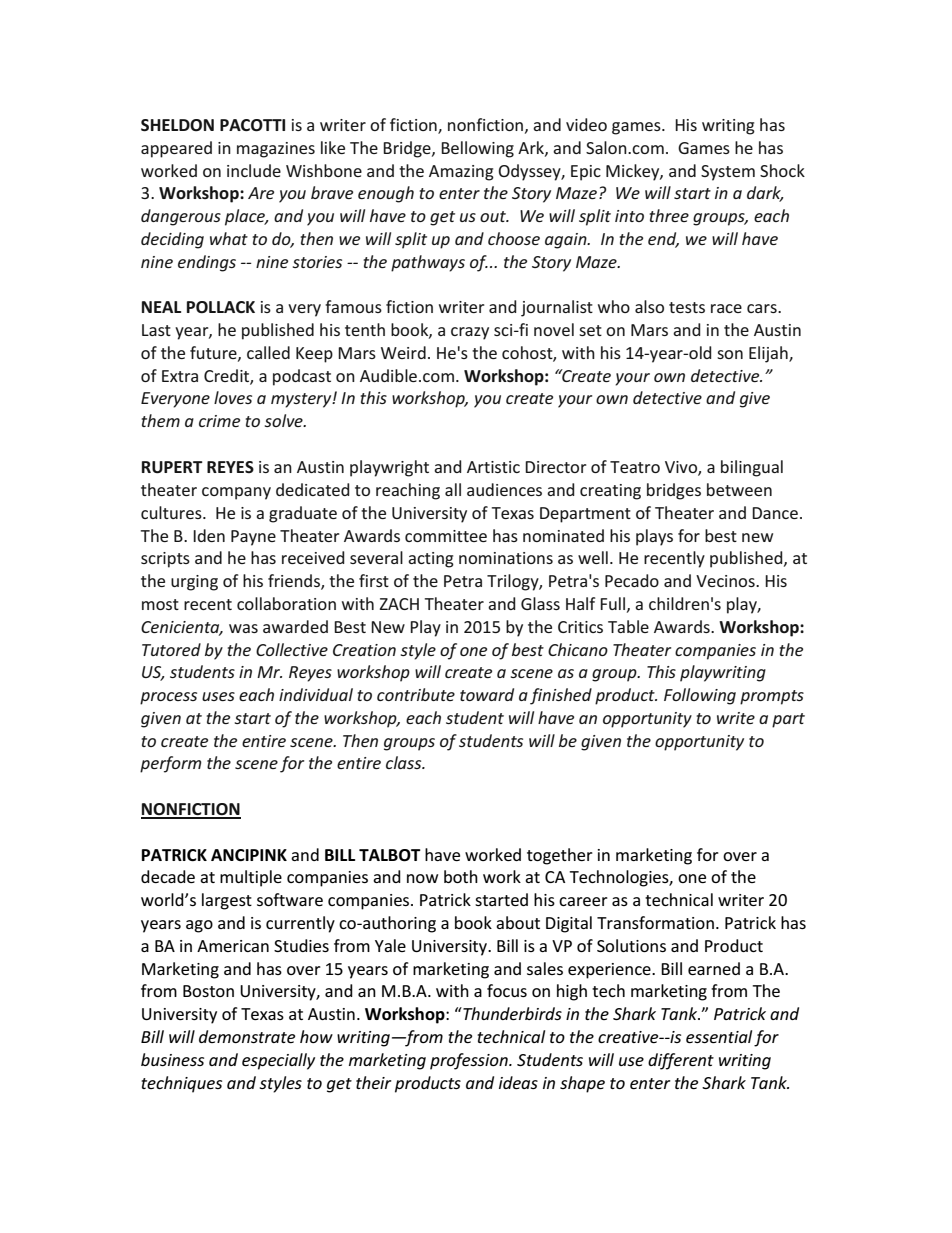  I want to click on crazy, so click(470, 333).
